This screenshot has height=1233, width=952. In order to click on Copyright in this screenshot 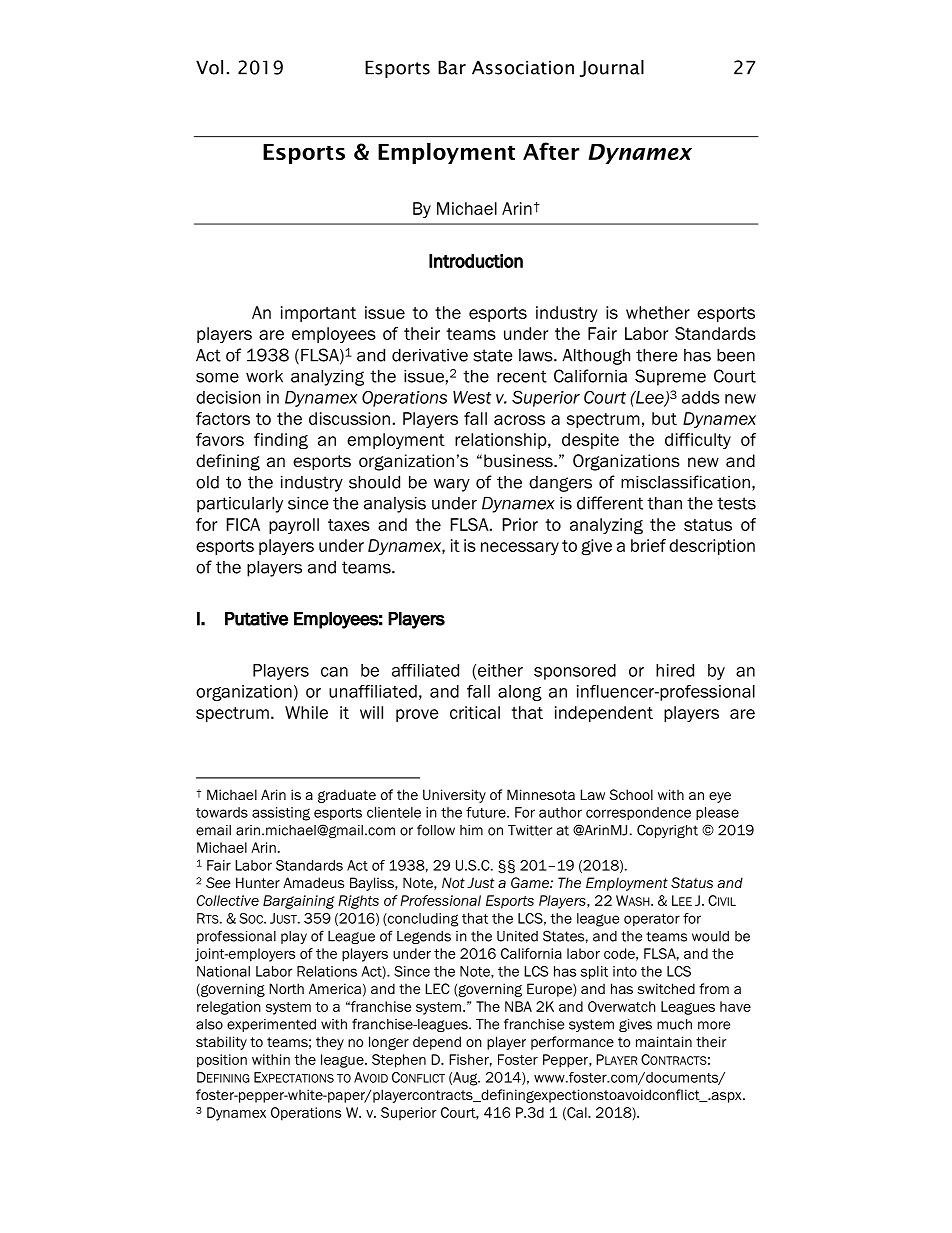, I will do `click(667, 831)`.
